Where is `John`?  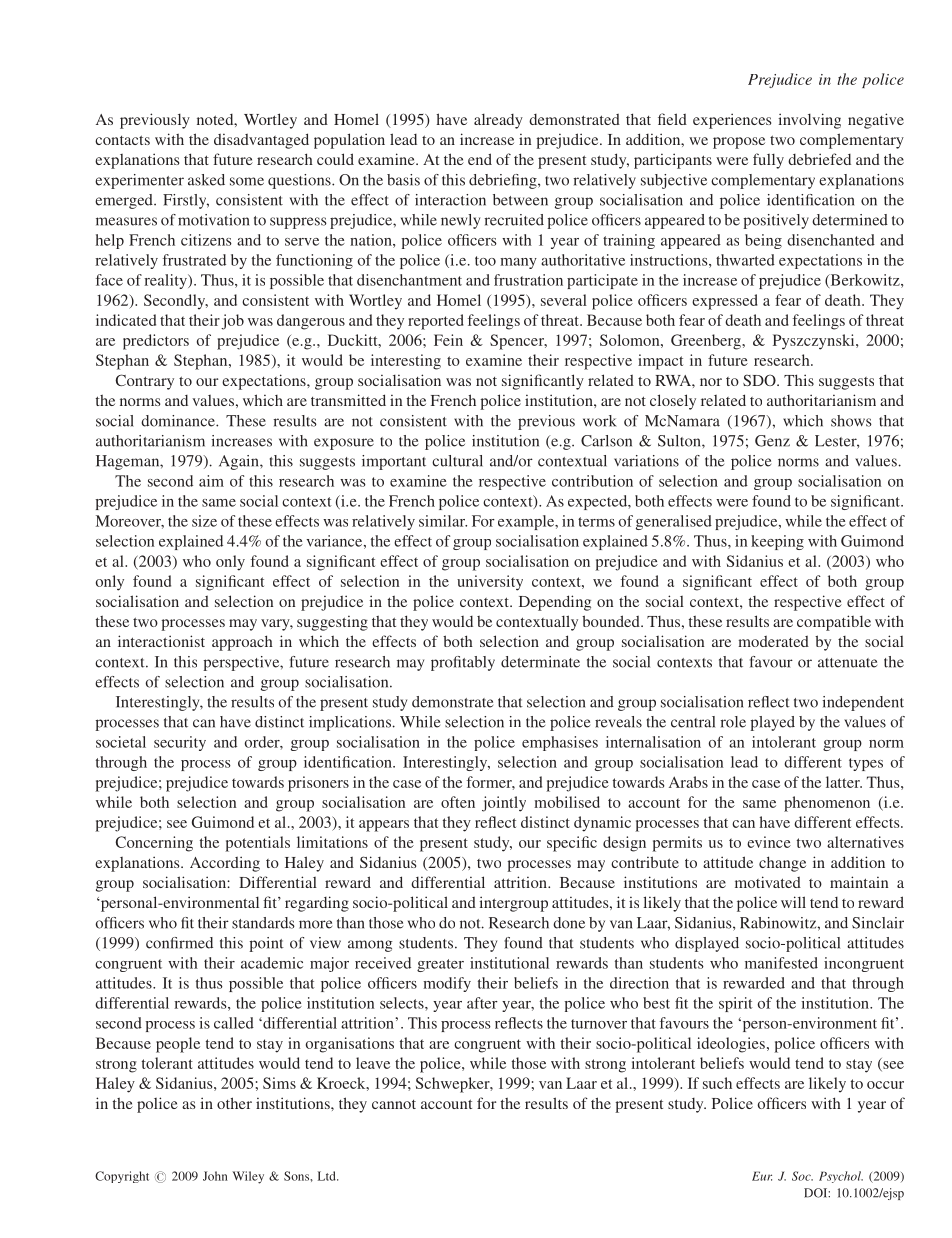 John is located at coordinates (215, 1176).
